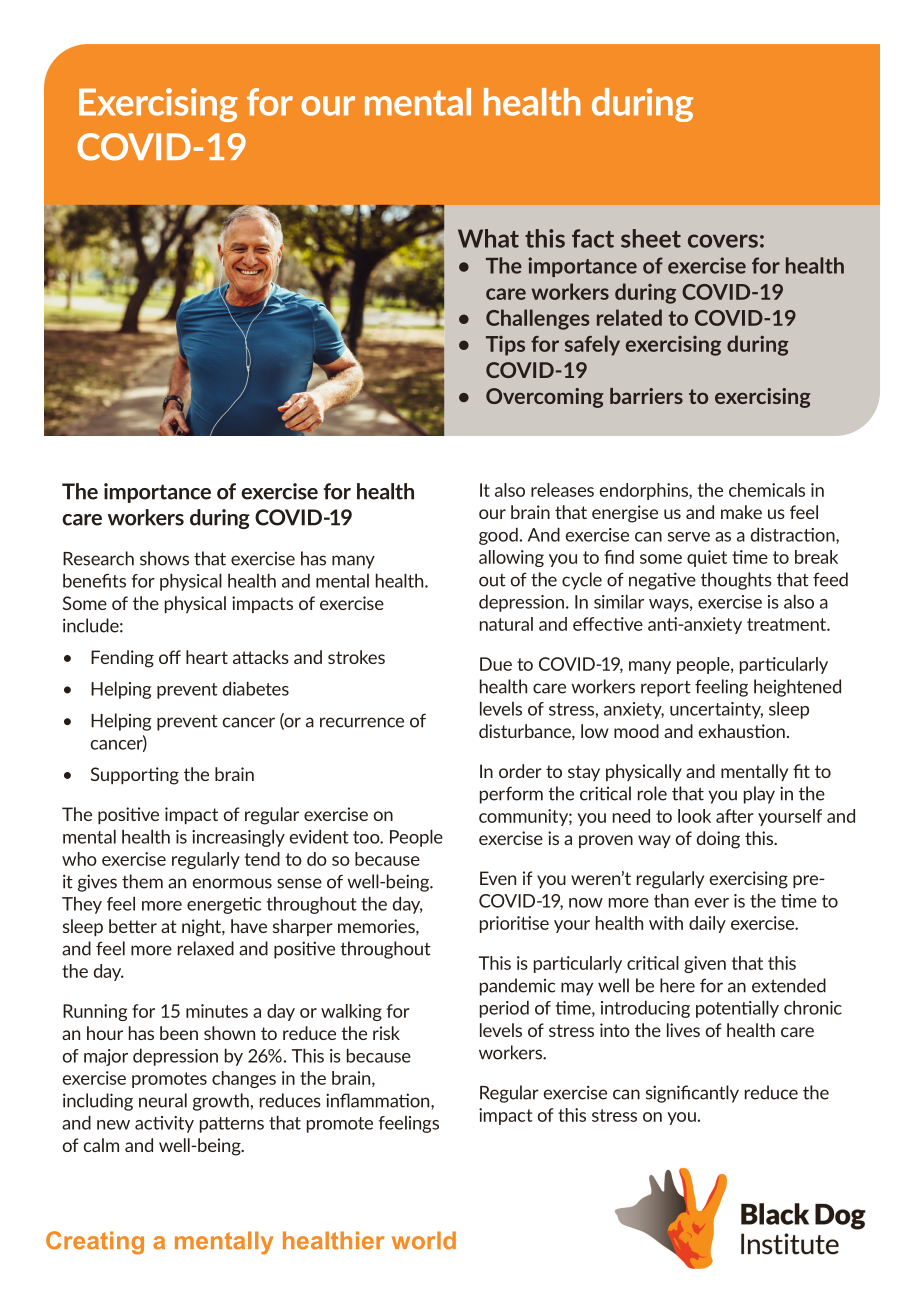 The width and height of the page is (924, 1308). Describe the element at coordinates (742, 731) in the page. I see `exhaustion` at that location.
